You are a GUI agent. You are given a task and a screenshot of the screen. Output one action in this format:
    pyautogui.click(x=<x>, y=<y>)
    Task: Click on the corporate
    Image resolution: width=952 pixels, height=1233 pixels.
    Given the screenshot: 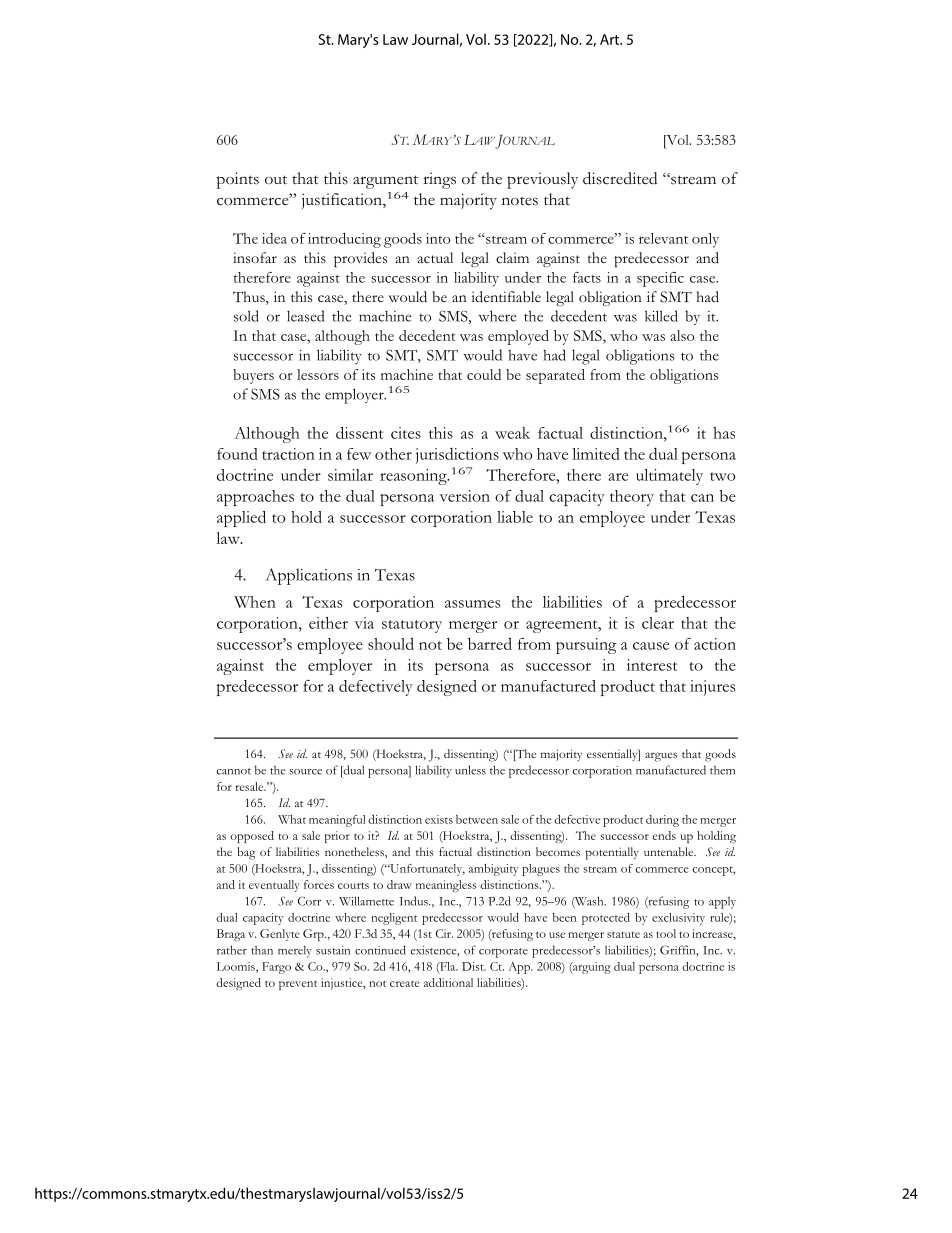 What is the action you would take?
    pyautogui.click(x=503, y=953)
